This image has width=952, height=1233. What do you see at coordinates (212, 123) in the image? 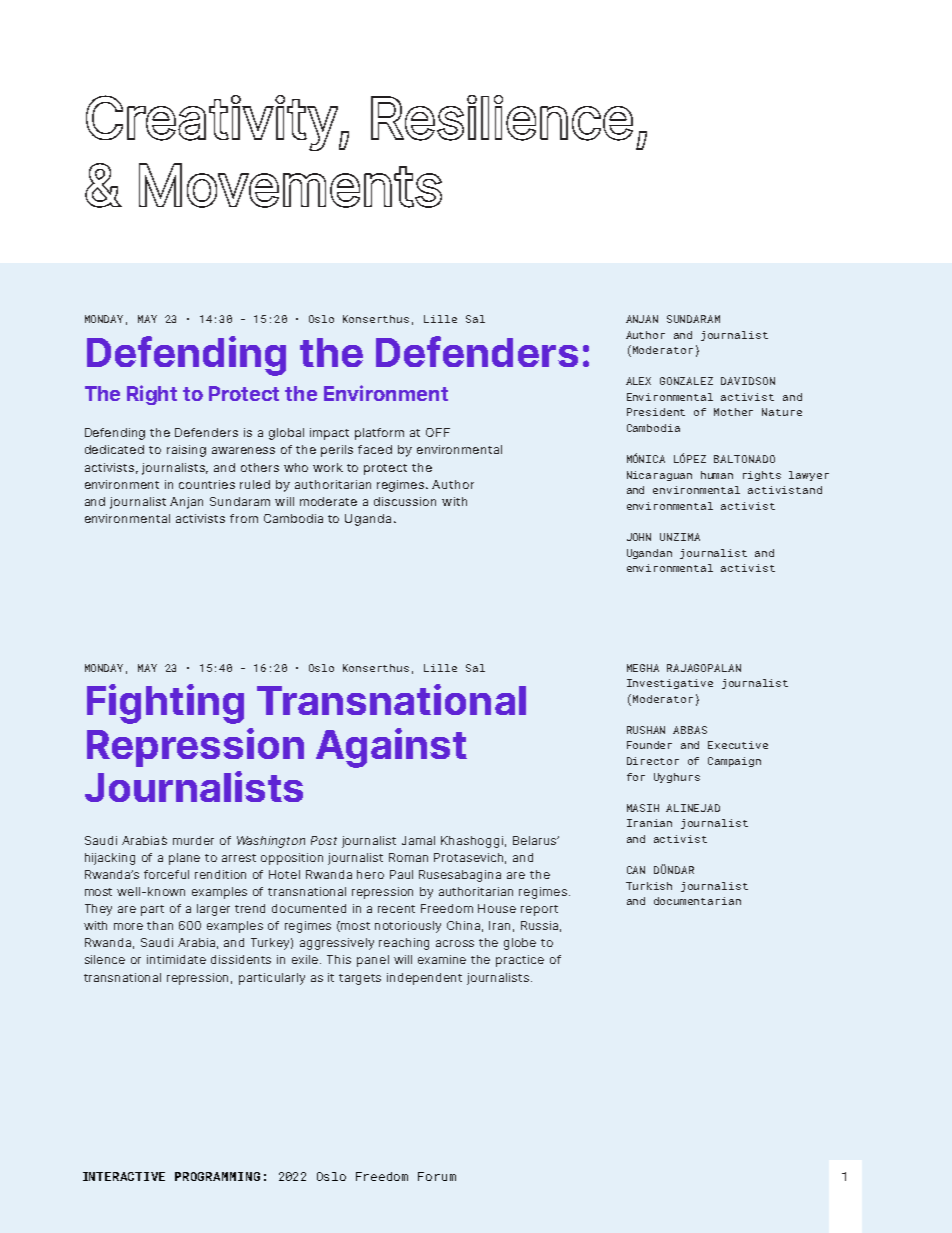
I see `Creativity` at bounding box center [212, 123].
